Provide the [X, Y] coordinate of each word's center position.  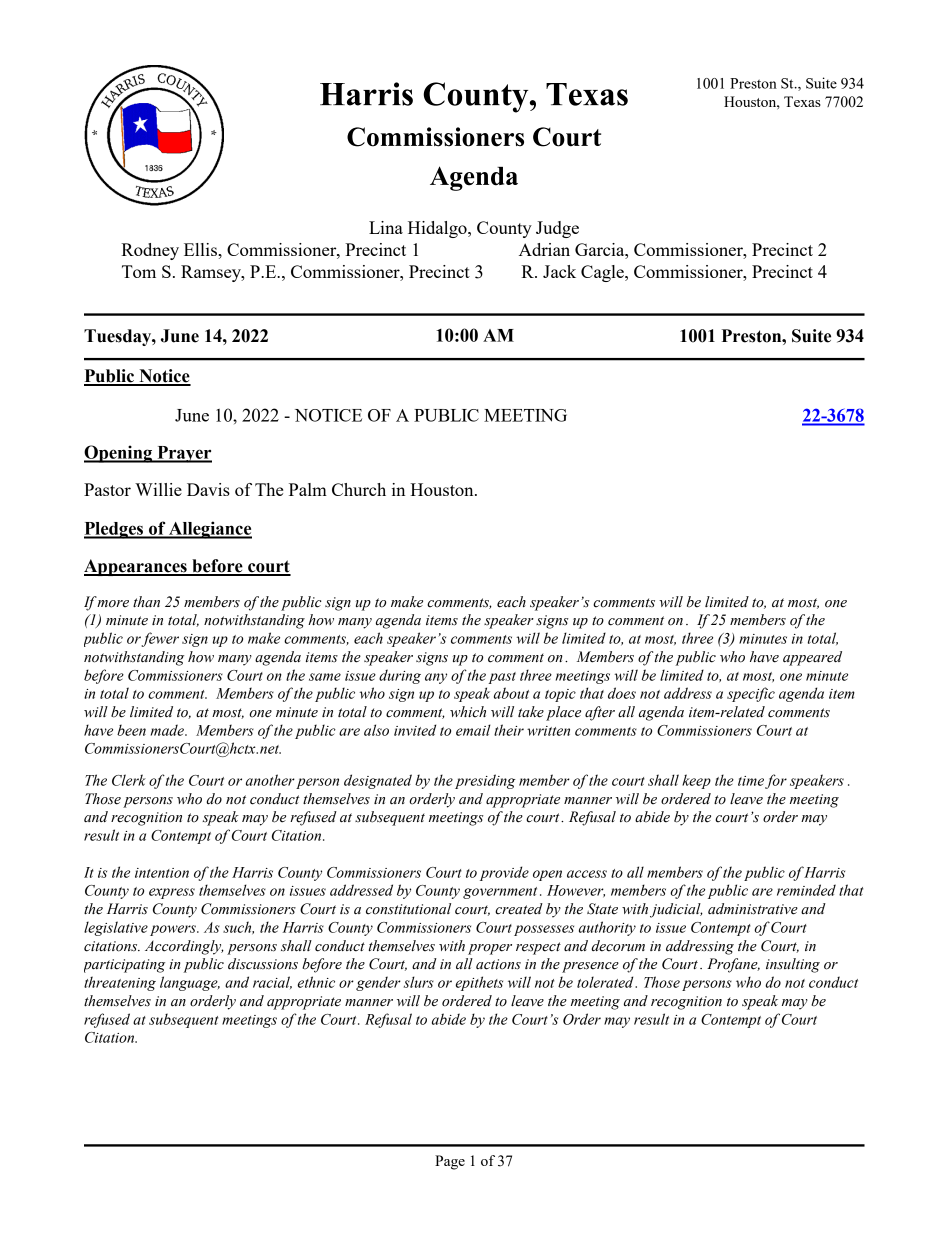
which [468, 712]
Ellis [201, 249]
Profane [733, 965]
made [168, 730]
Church [359, 489]
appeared [812, 658]
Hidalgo [438, 229]
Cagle [603, 273]
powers [174, 930]
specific [751, 694]
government [500, 893]
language [190, 983]
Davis [208, 489]
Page [450, 1162]
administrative [753, 909]
